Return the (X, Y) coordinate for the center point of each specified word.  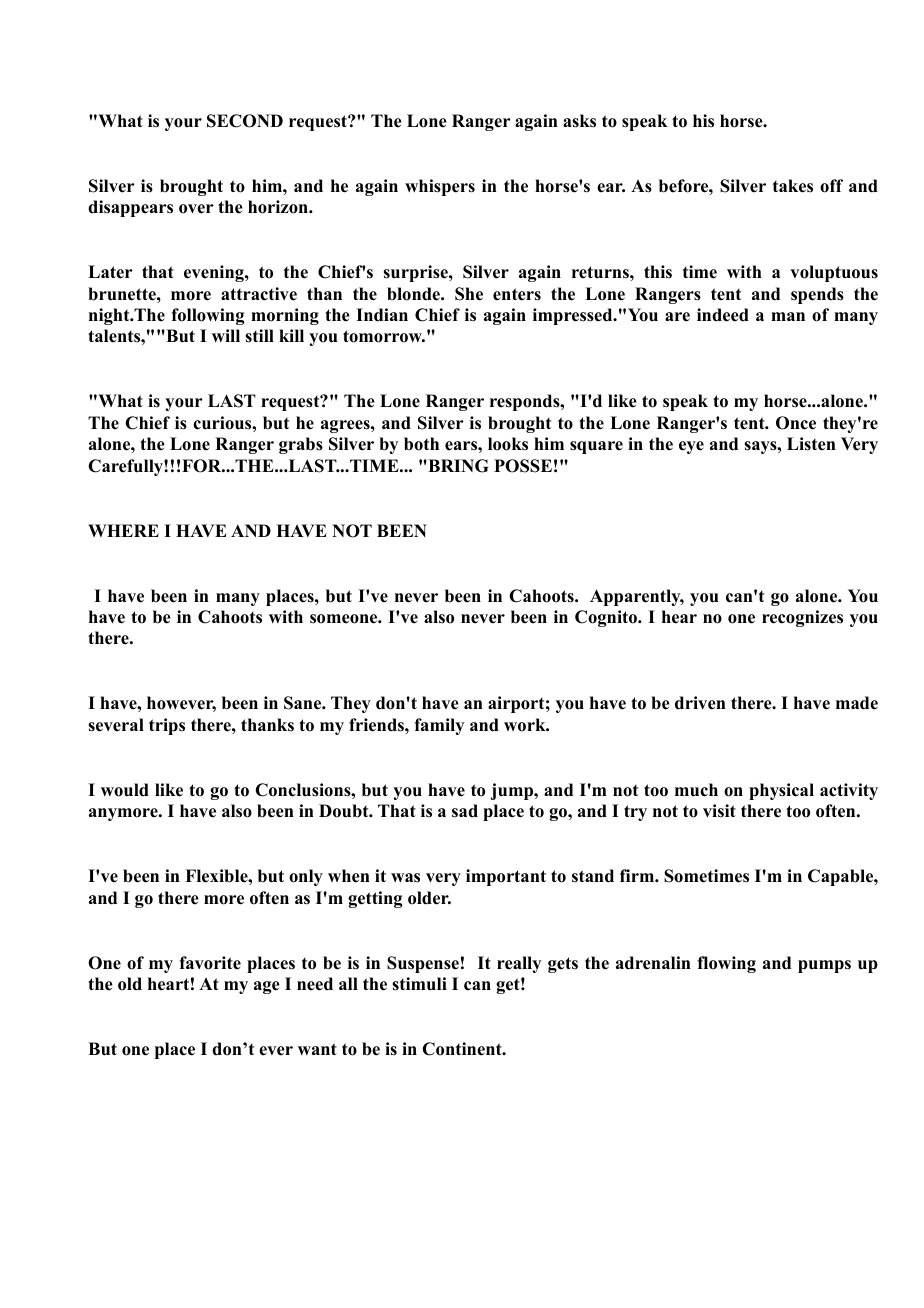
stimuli (419, 984)
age (267, 987)
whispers (440, 187)
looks (508, 444)
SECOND (245, 121)
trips (167, 726)
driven (700, 703)
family (439, 726)
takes (793, 186)
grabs (301, 445)
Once (796, 423)
